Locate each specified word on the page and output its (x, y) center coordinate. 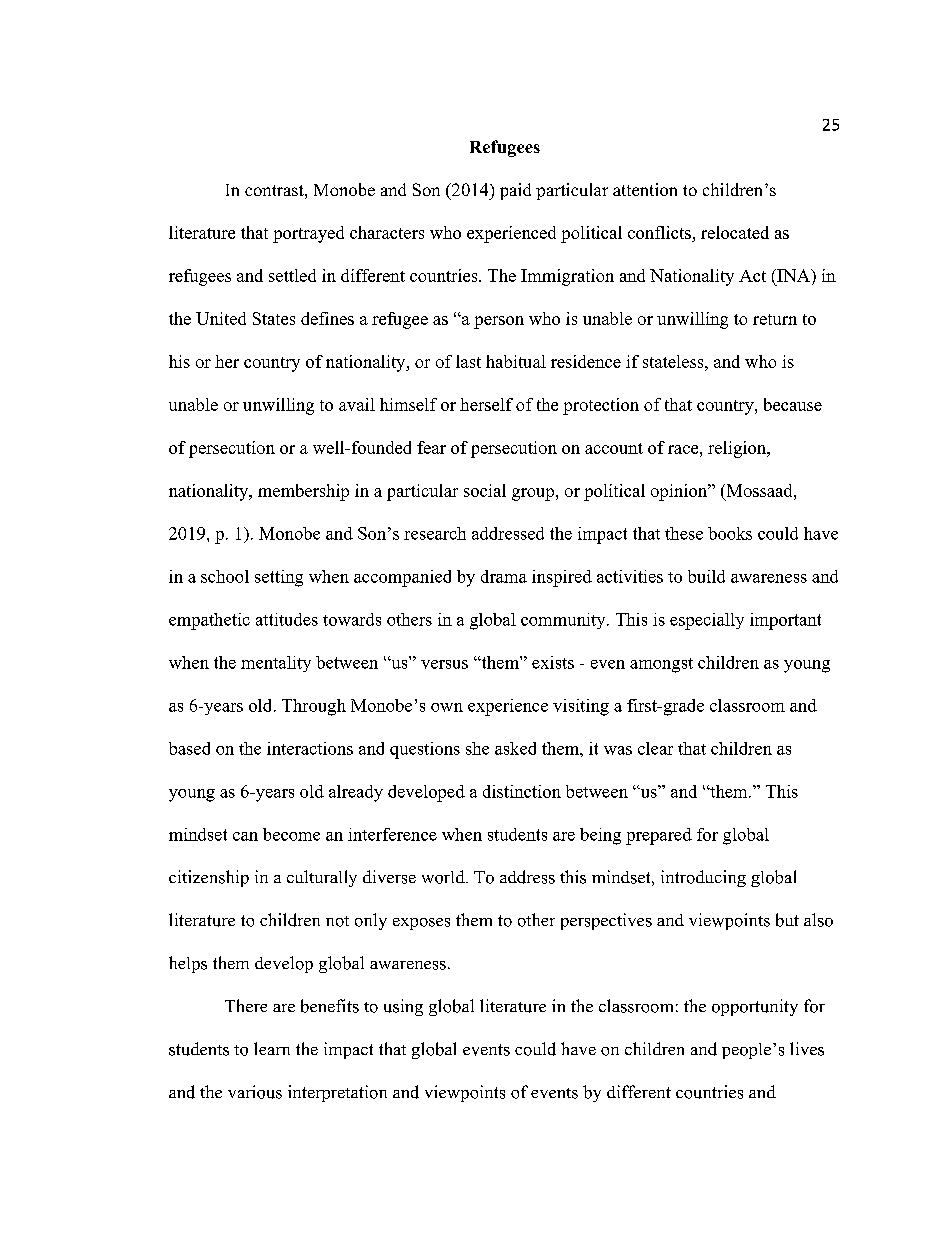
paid (515, 191)
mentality (276, 664)
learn (272, 1048)
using (403, 1007)
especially (707, 621)
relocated (735, 232)
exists (553, 662)
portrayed (308, 234)
